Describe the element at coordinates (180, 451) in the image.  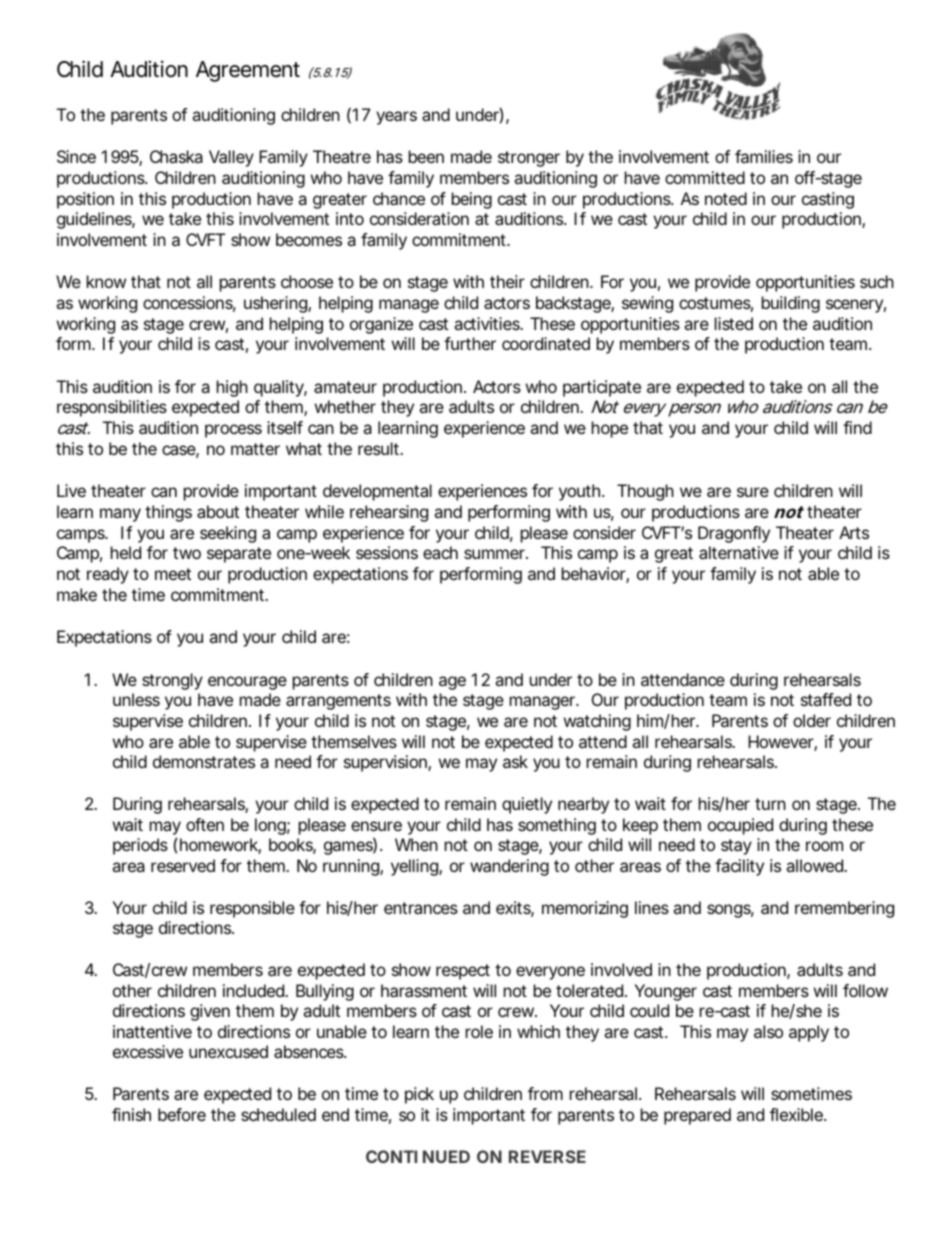
I see `case` at that location.
